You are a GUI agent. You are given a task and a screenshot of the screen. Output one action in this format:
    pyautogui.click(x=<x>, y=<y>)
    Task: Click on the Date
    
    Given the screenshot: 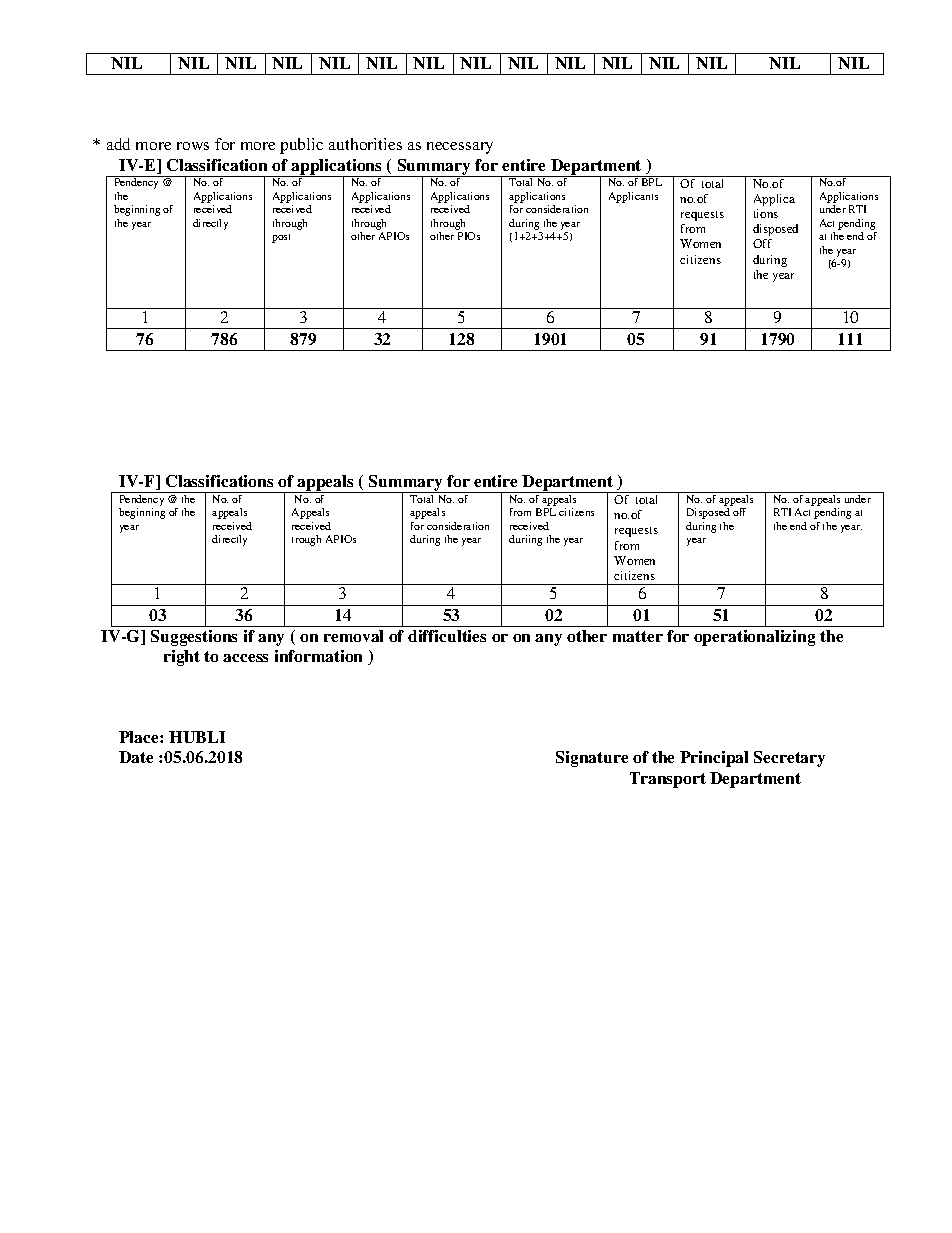 What is the action you would take?
    pyautogui.click(x=136, y=757)
